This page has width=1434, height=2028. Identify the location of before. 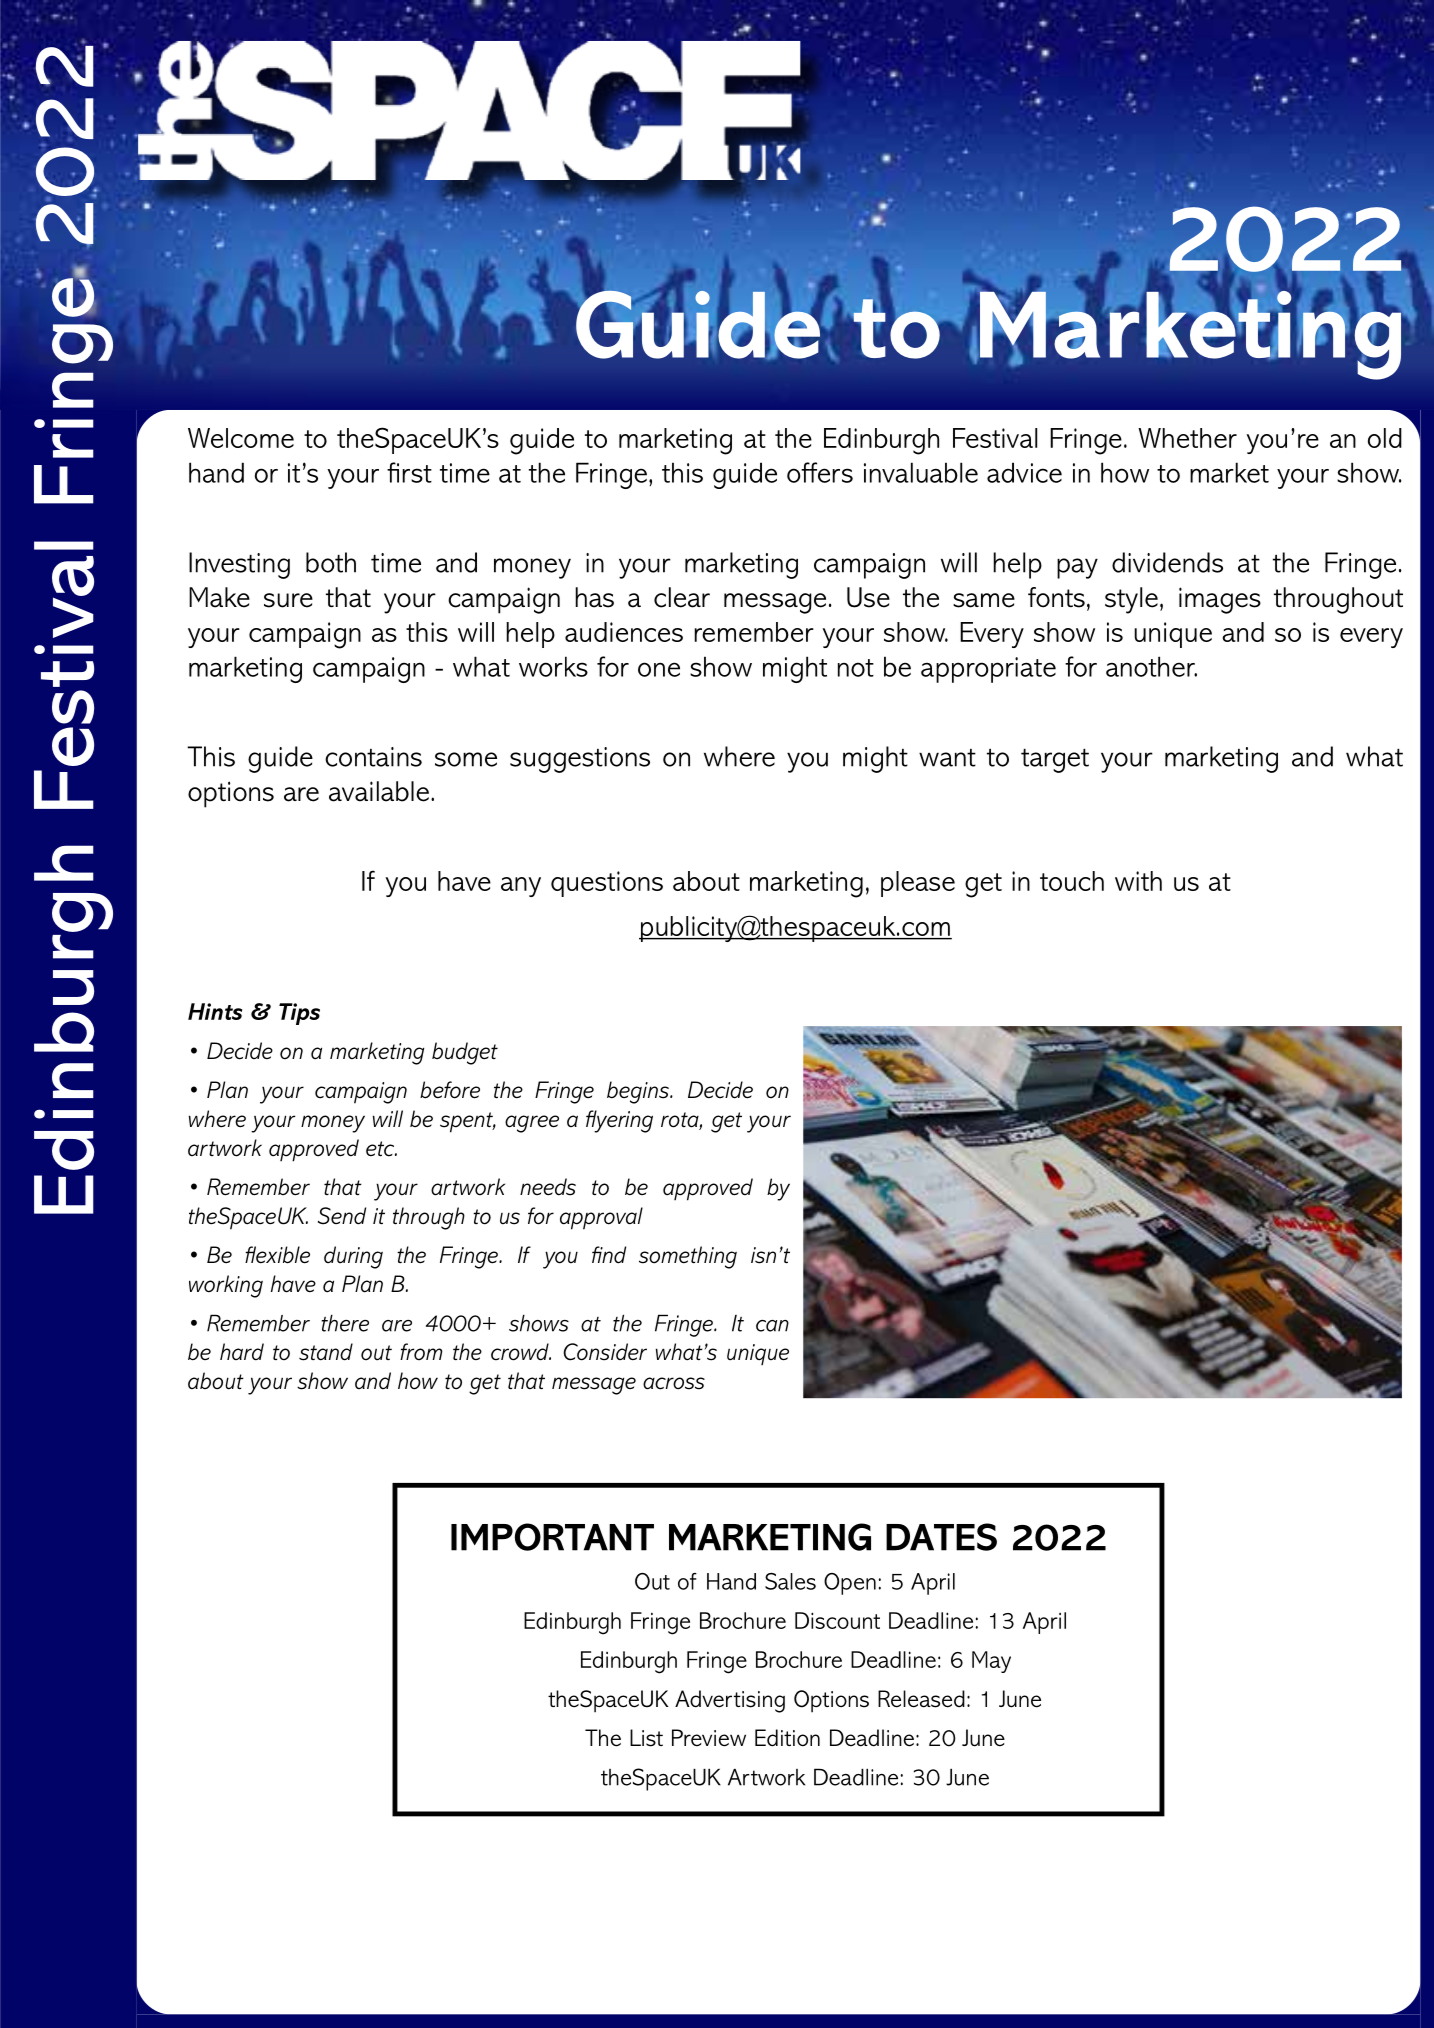
(450, 1090).
